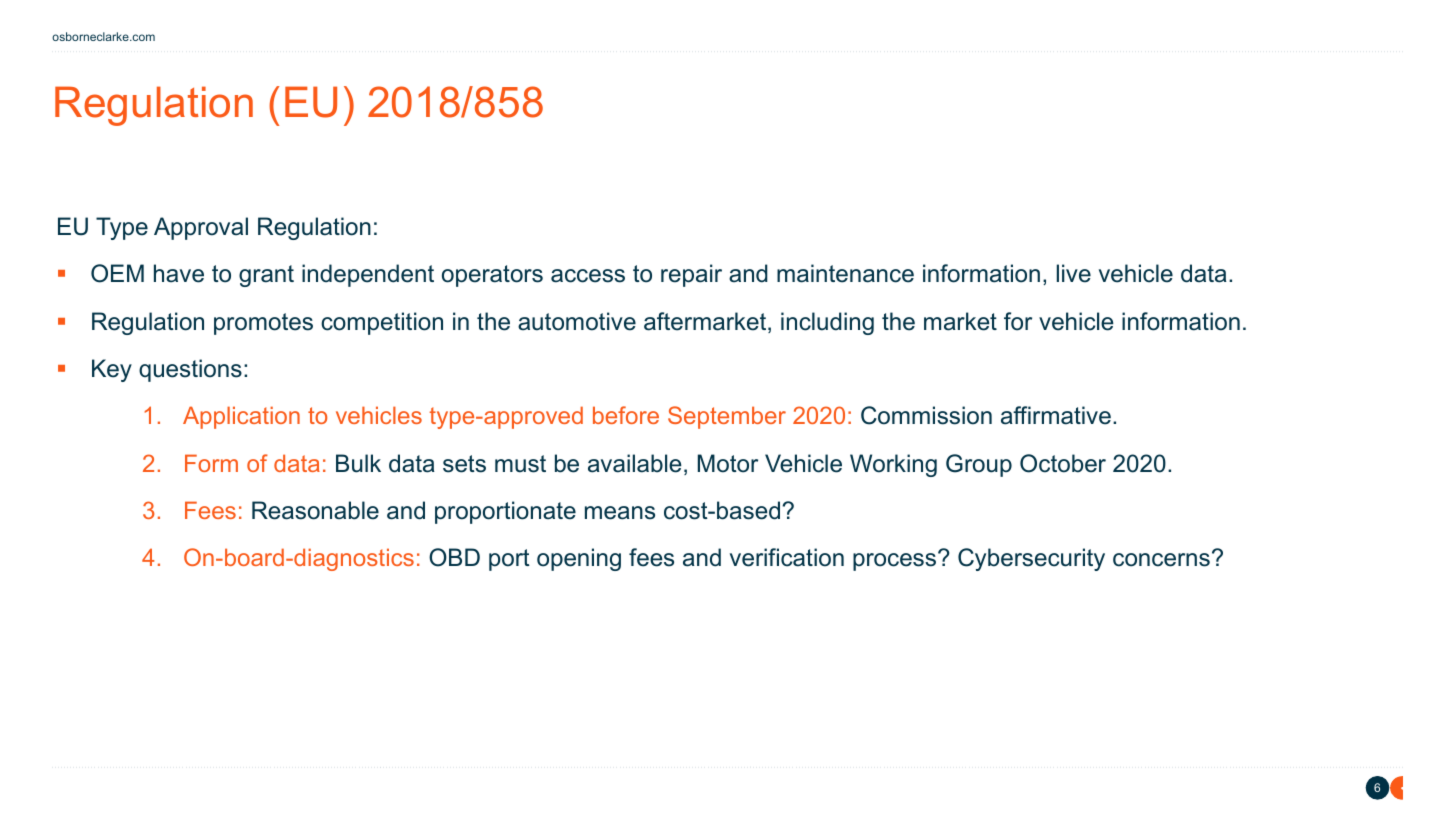 Image resolution: width=1456 pixels, height=819 pixels. I want to click on promotes, so click(263, 324).
